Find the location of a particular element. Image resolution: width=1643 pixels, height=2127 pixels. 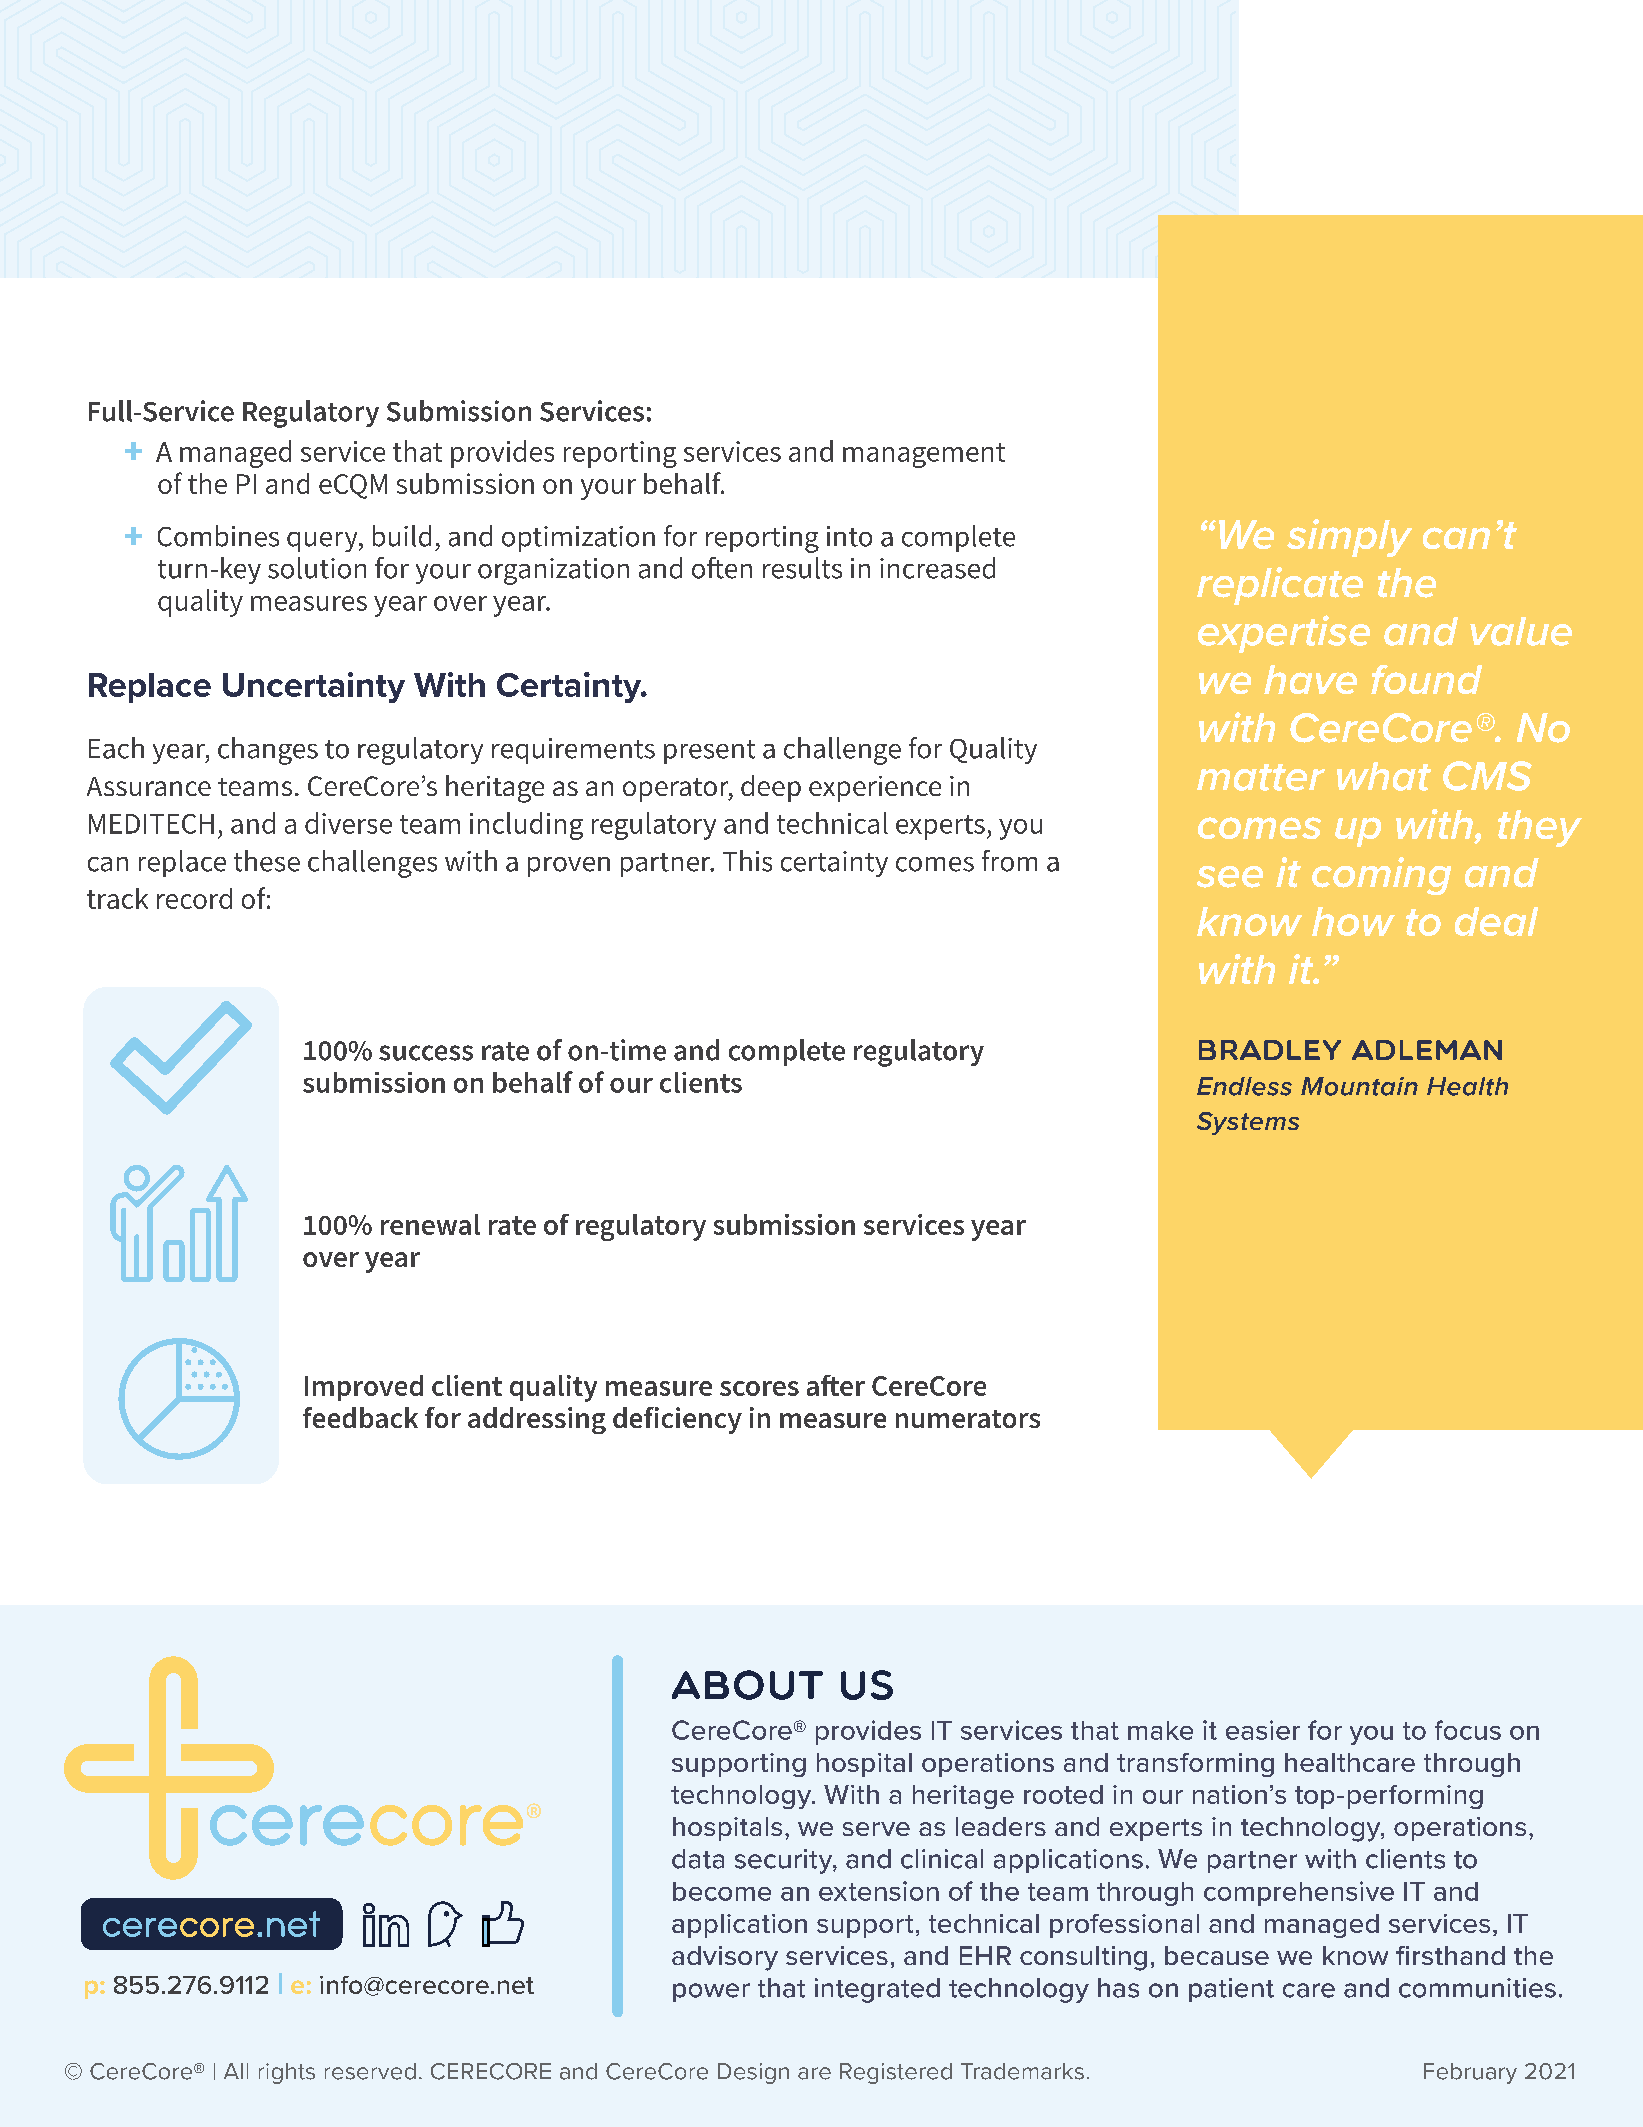

rights is located at coordinates (287, 2073).
